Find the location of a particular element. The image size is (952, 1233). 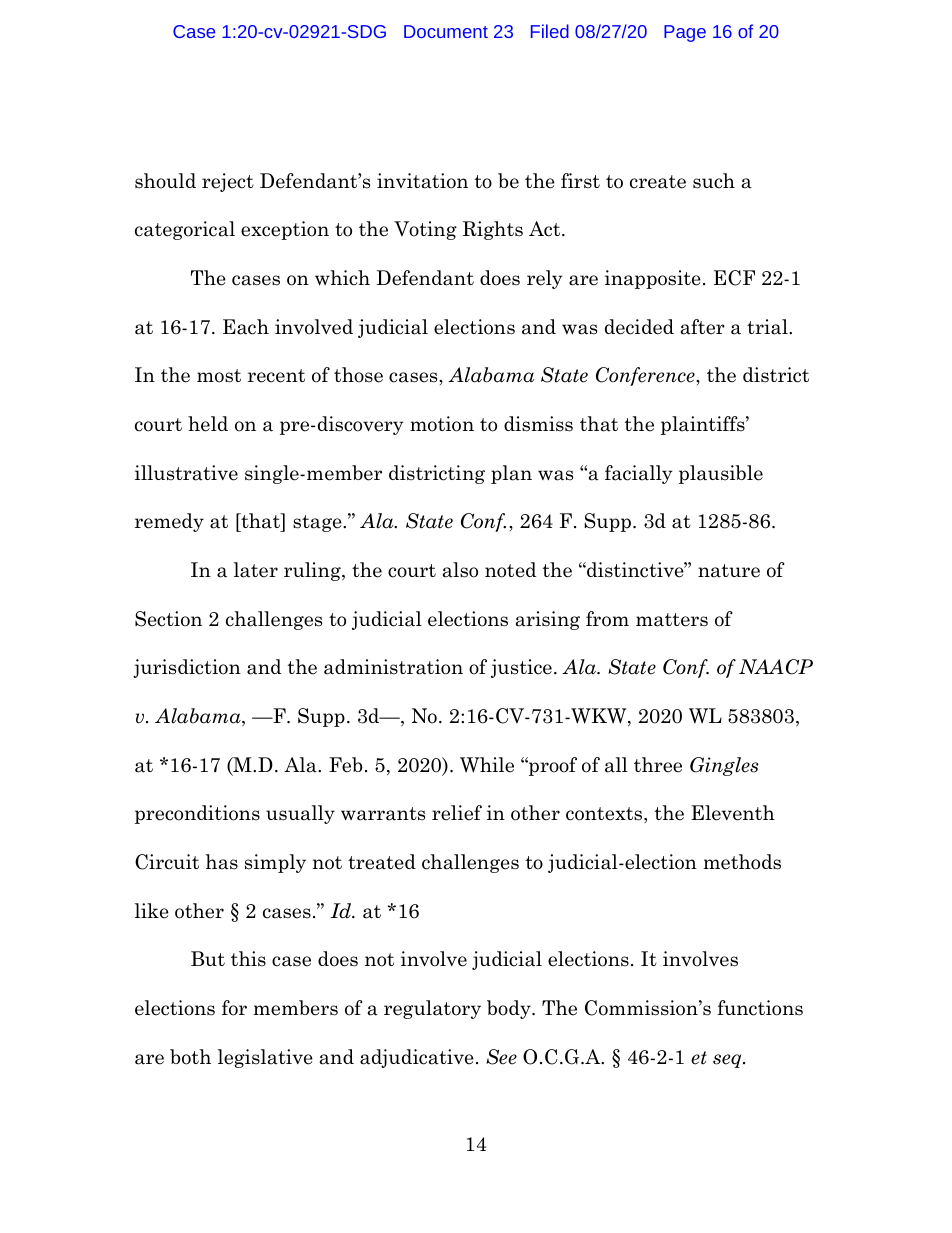

reject is located at coordinates (228, 182).
